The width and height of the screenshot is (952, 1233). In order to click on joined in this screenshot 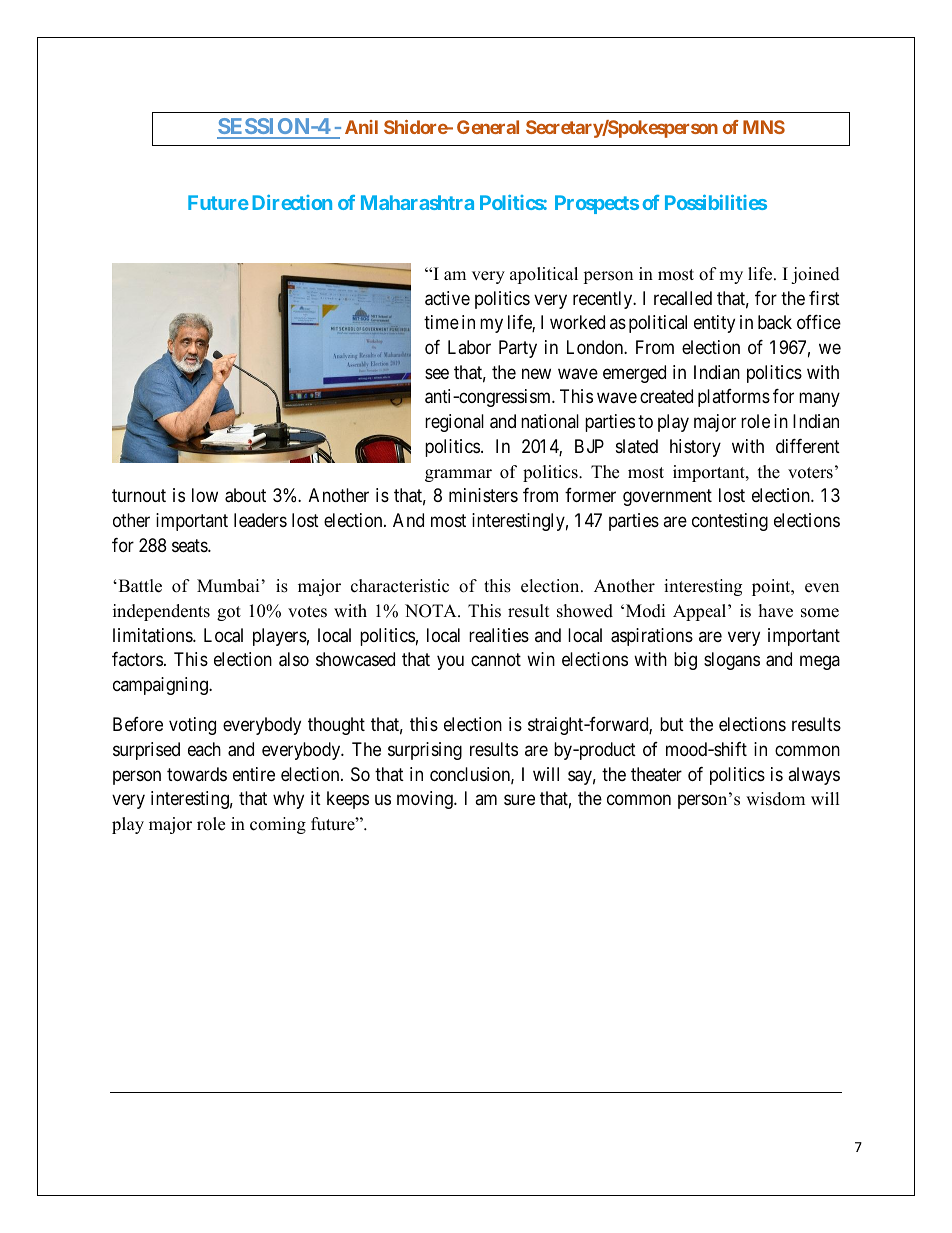, I will do `click(815, 275)`.
